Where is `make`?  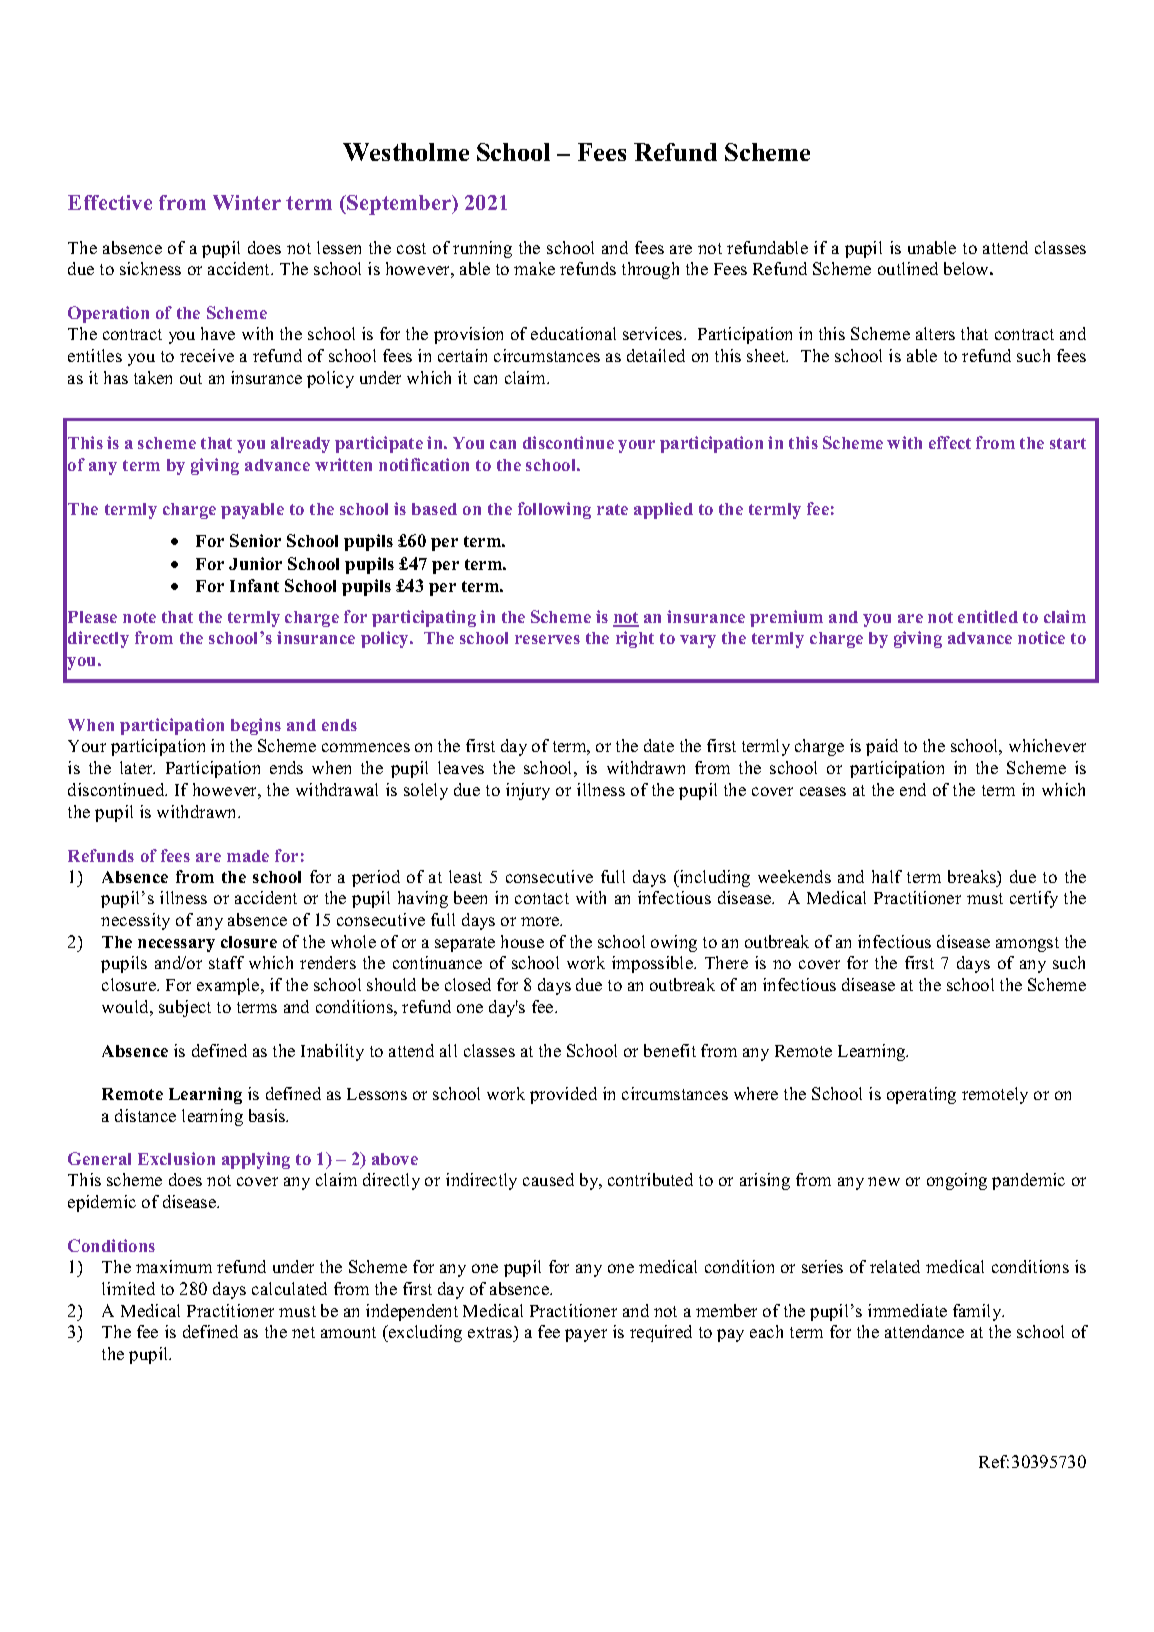
make is located at coordinates (534, 268).
